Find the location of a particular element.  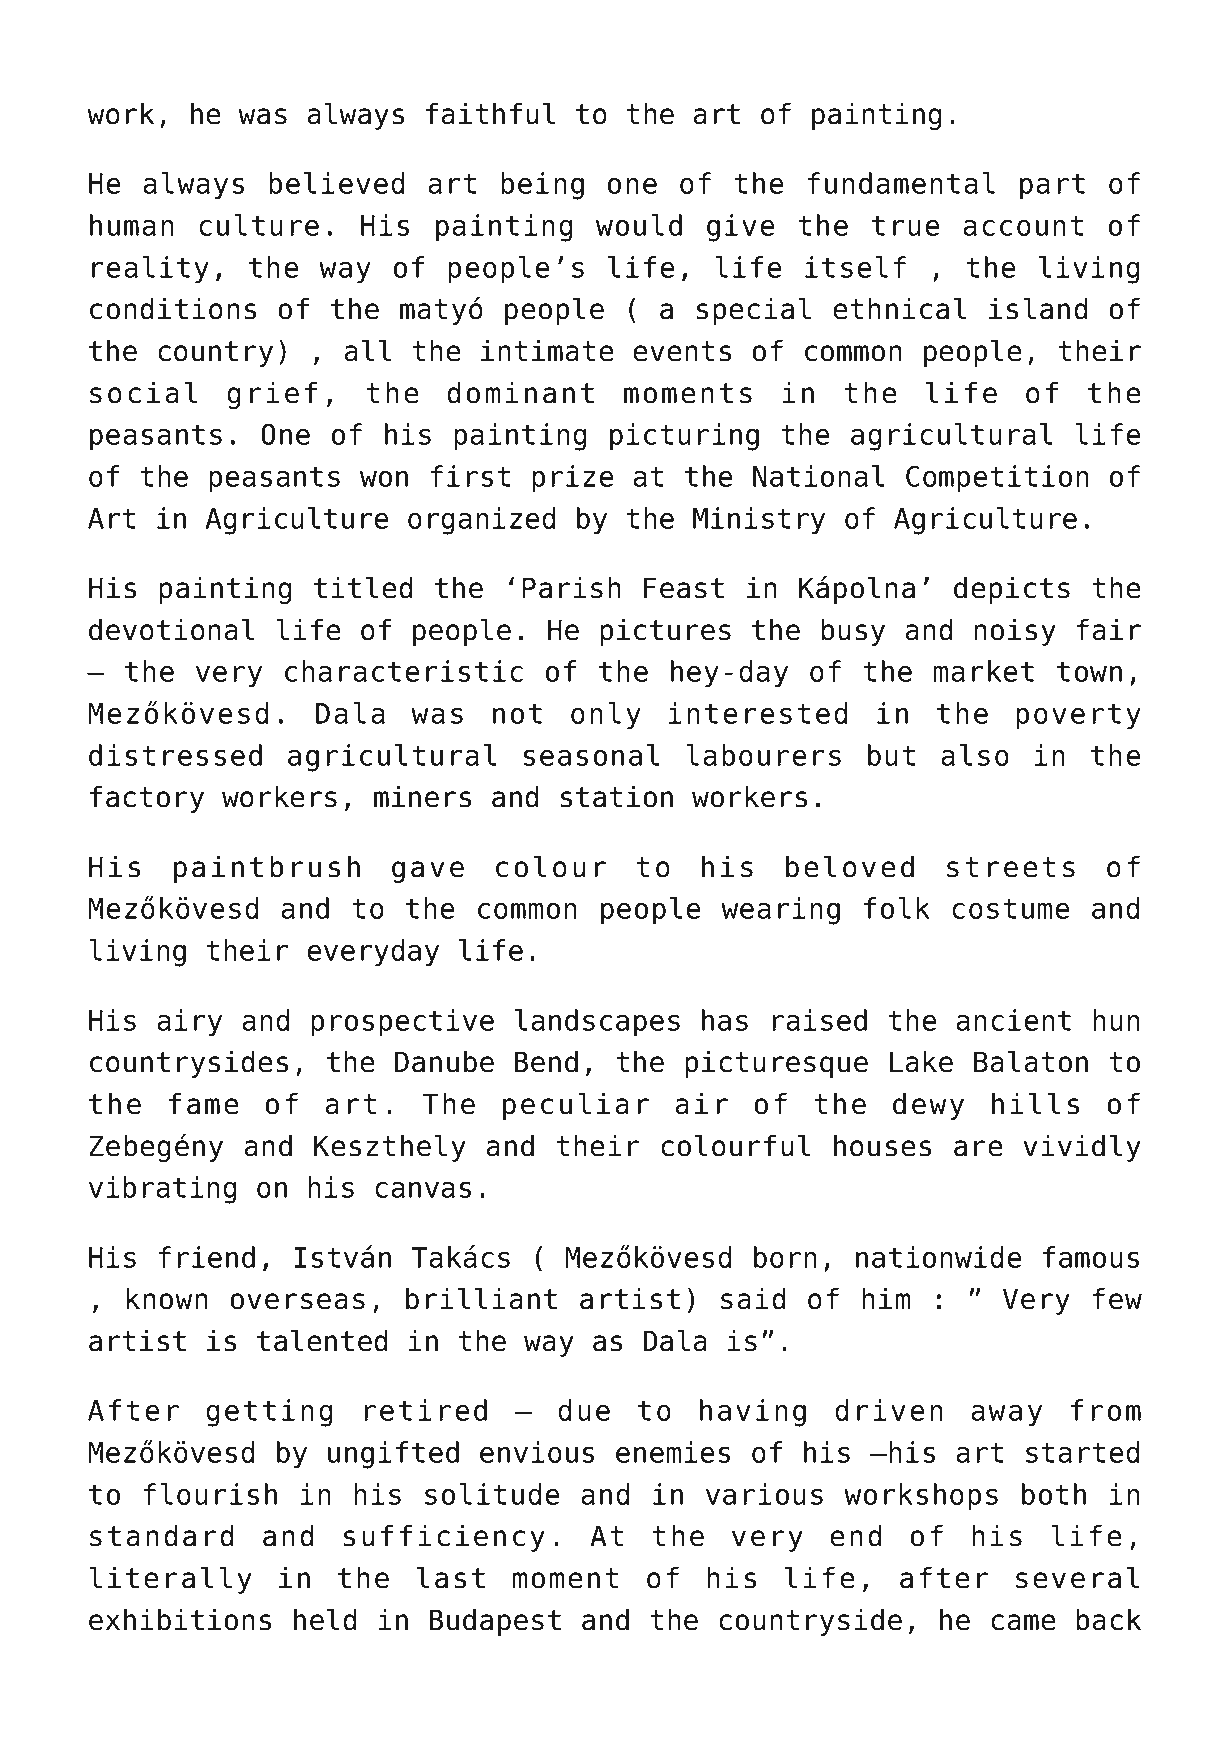

would is located at coordinates (639, 225).
